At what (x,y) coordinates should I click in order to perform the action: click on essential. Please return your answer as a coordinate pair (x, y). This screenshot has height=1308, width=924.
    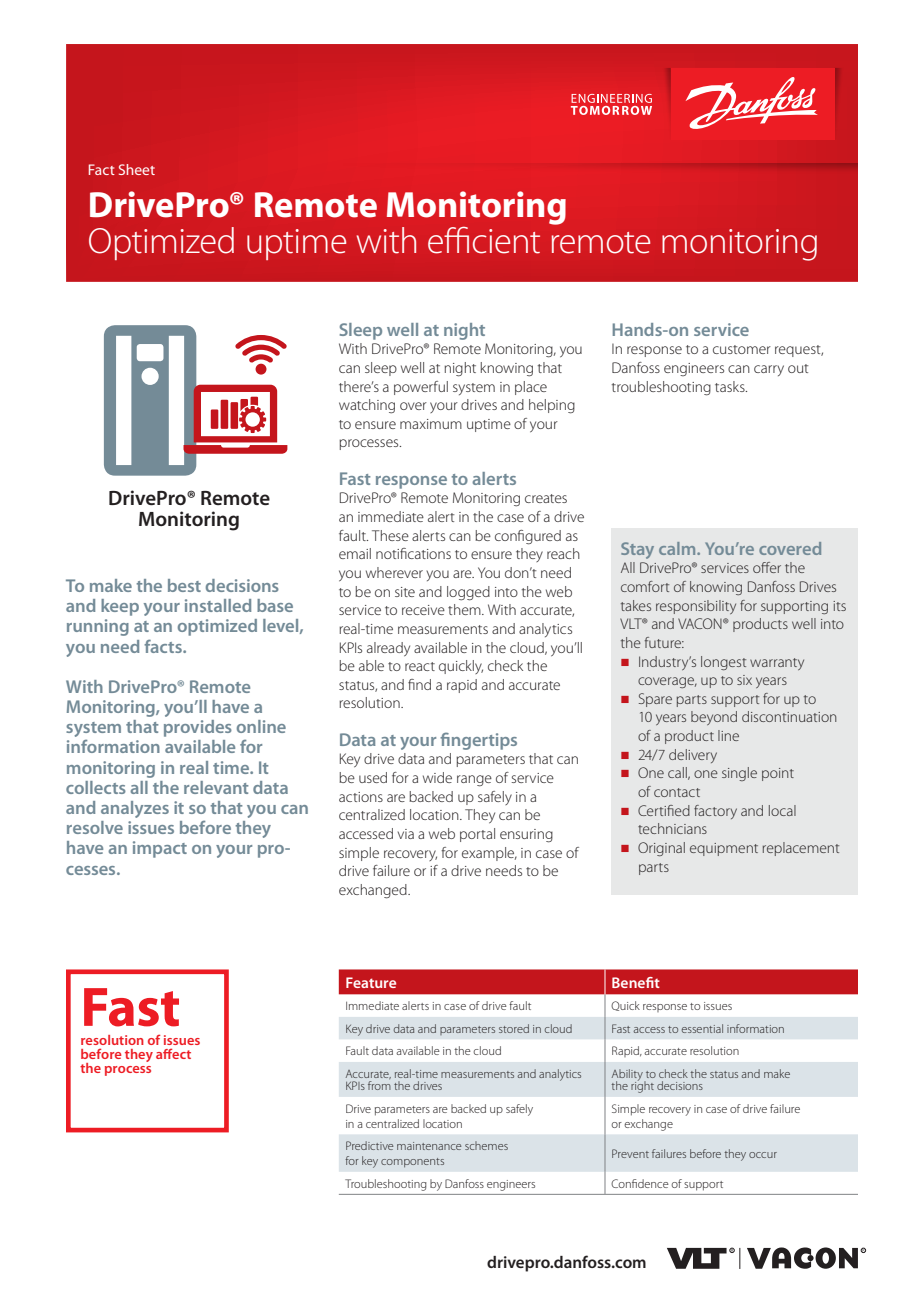
    Looking at the image, I should click on (702, 1028).
